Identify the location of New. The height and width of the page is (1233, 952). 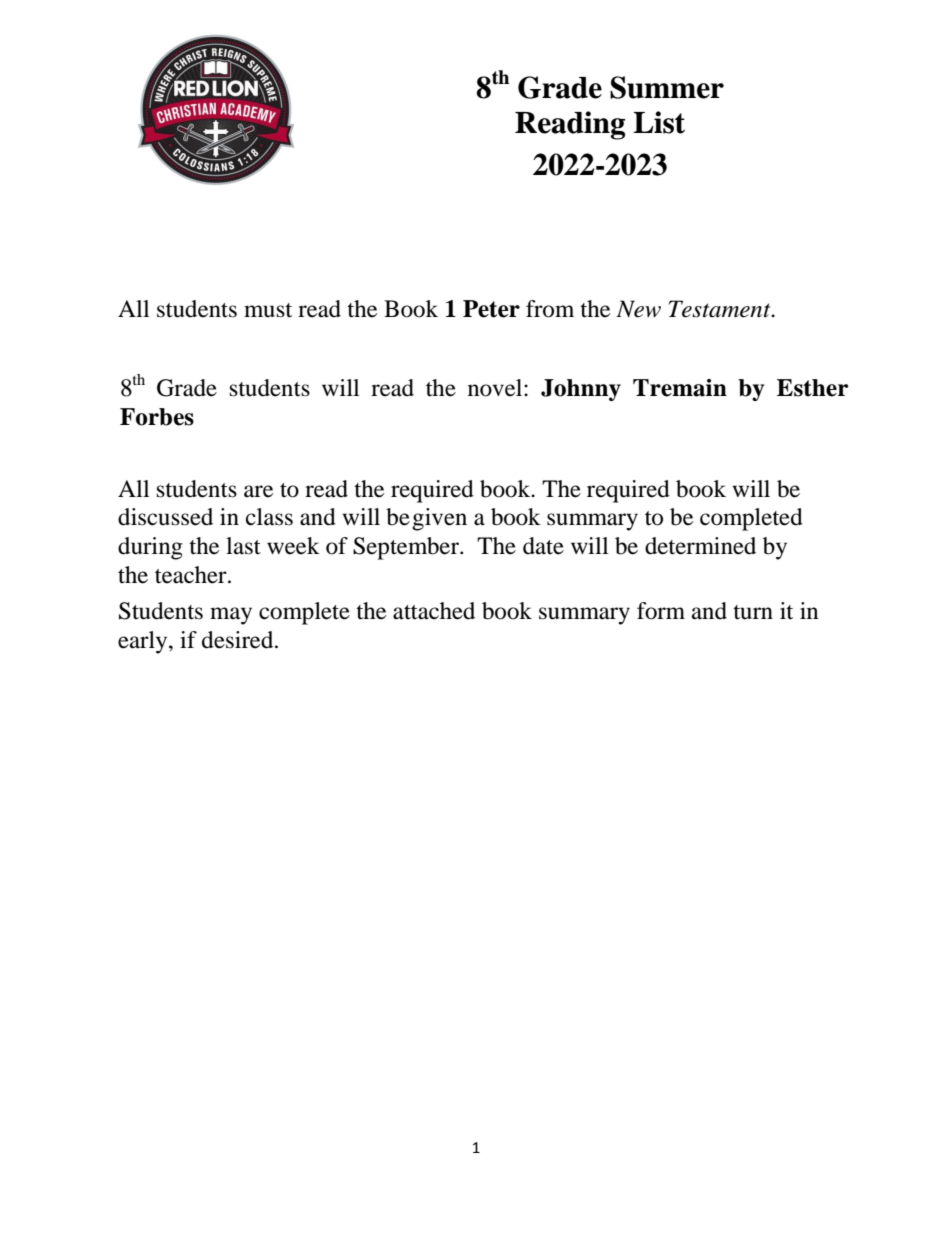
(638, 309).
